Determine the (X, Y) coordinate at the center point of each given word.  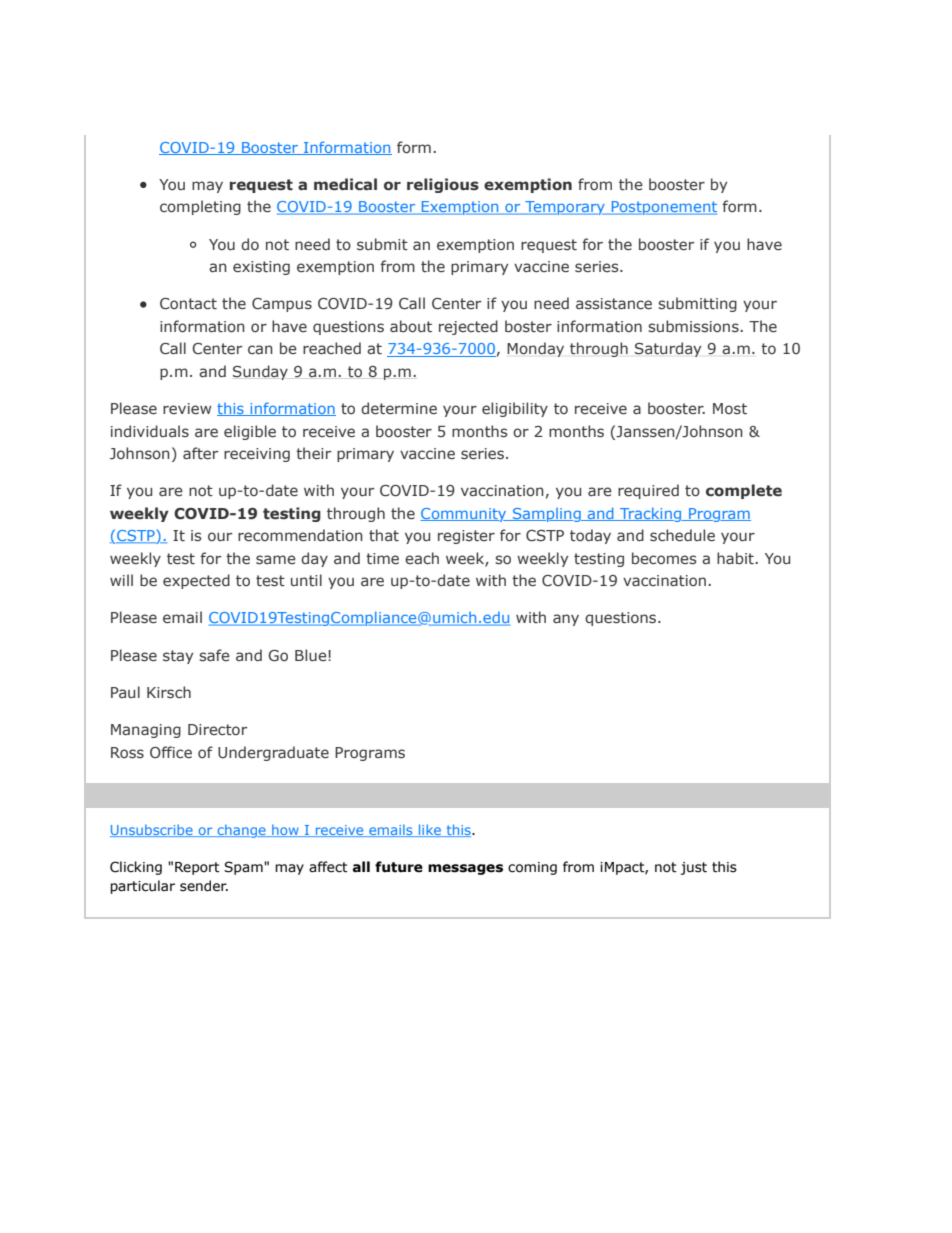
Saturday (668, 349)
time (382, 558)
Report (197, 868)
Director (217, 729)
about (411, 326)
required (648, 491)
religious (443, 185)
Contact (188, 304)
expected (196, 581)
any (566, 620)
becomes (664, 558)
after (200, 453)
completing (200, 207)
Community (464, 515)
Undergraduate (273, 753)
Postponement (663, 208)
